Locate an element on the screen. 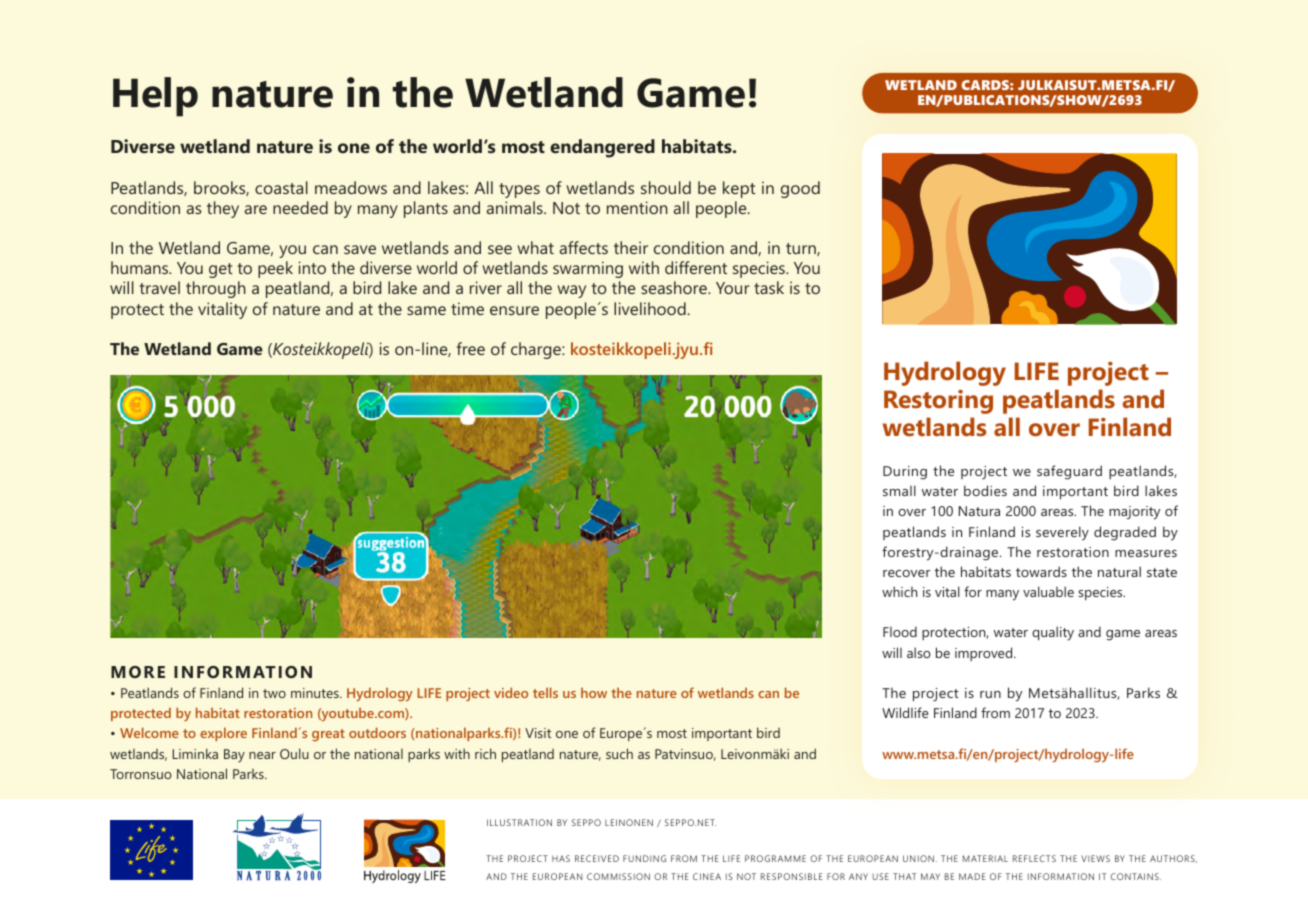 This screenshot has width=1308, height=924. FUNDING is located at coordinates (644, 858).
